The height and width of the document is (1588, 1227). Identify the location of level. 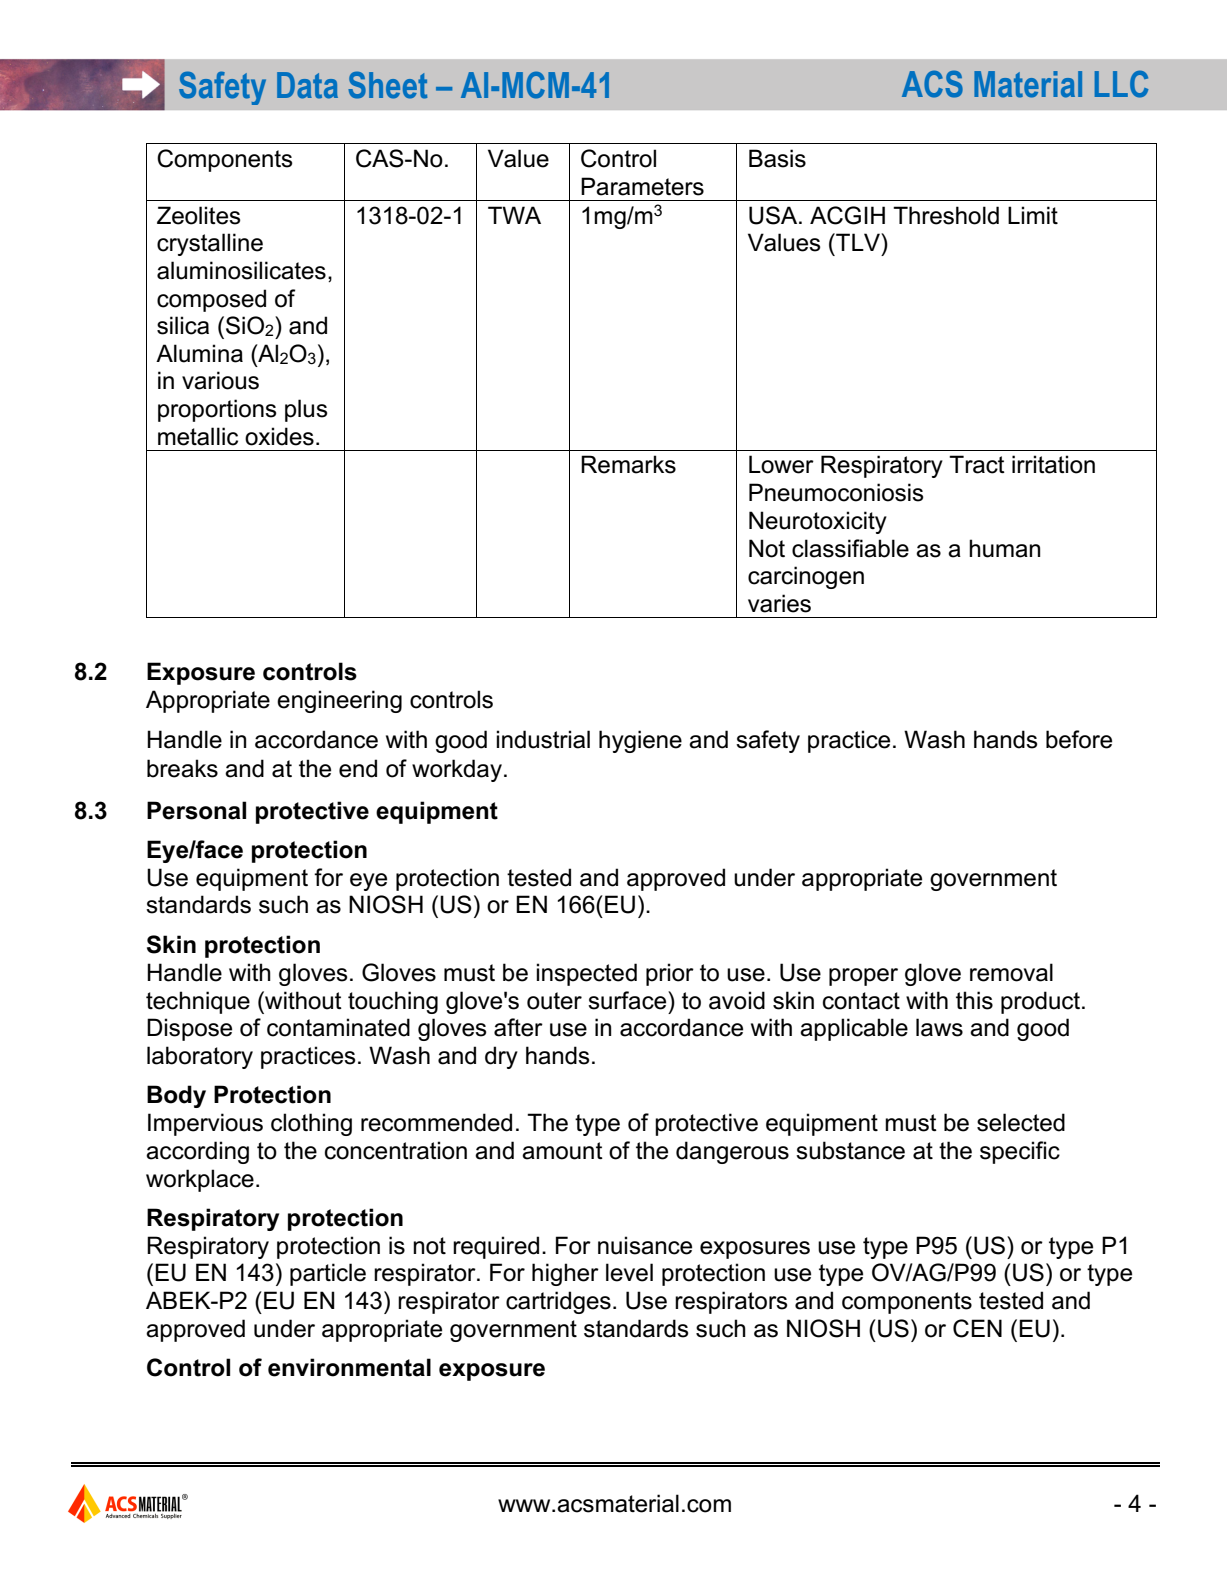
(629, 1272).
